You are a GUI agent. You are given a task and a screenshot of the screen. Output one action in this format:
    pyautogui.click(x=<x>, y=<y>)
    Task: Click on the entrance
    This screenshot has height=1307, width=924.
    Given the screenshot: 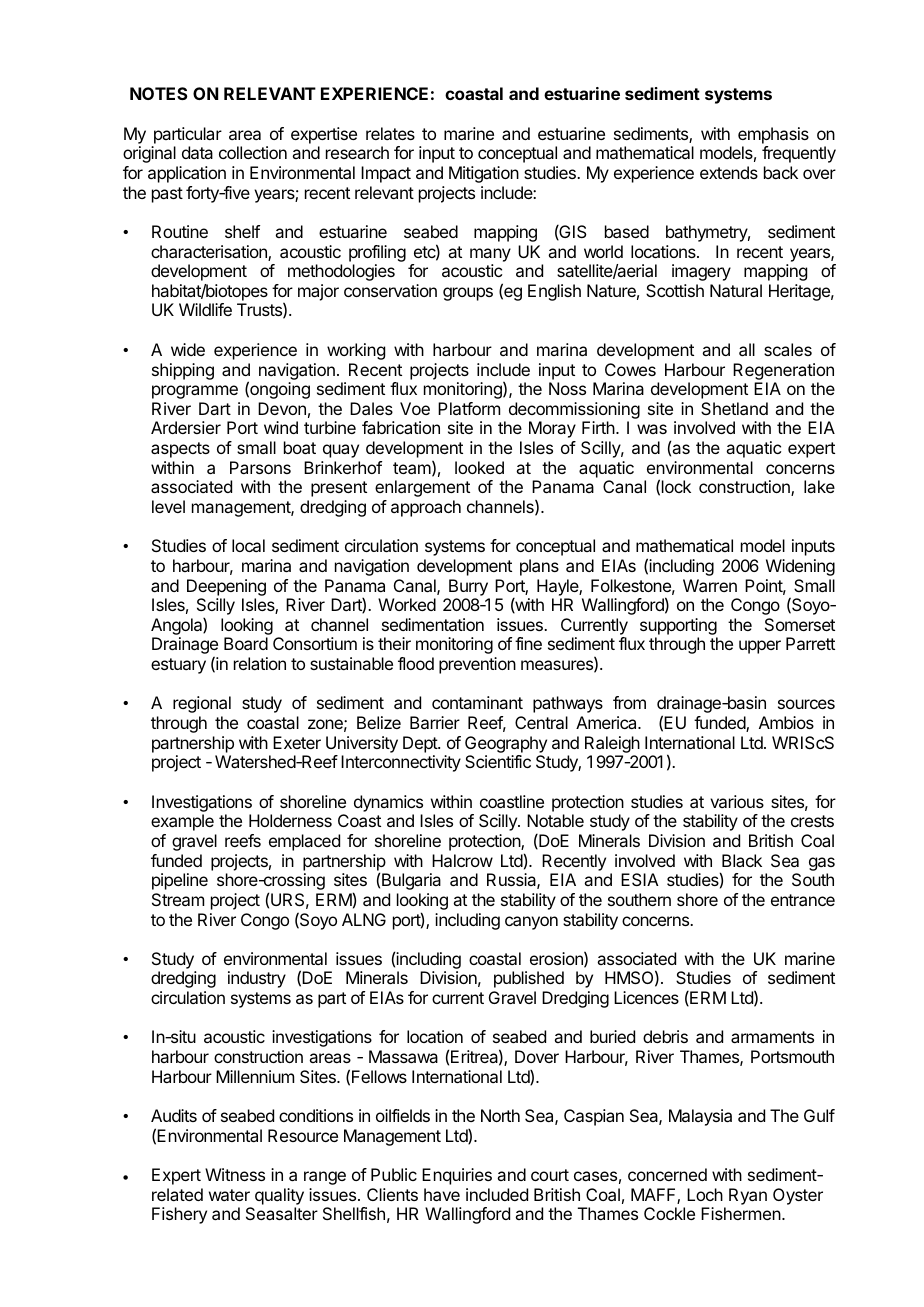 What is the action you would take?
    pyautogui.click(x=803, y=900)
